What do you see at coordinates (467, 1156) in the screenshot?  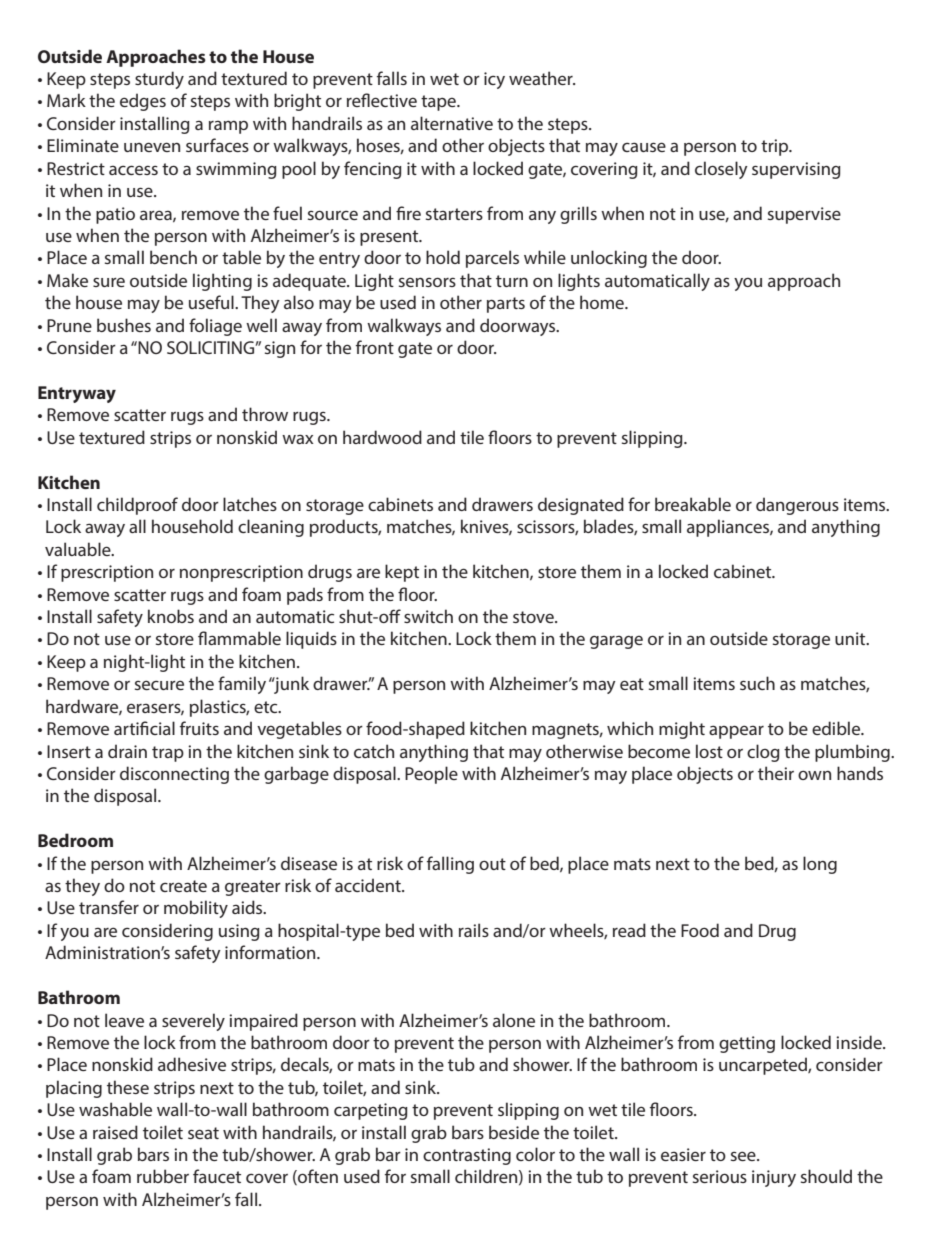 I see `contrasting` at bounding box center [467, 1156].
